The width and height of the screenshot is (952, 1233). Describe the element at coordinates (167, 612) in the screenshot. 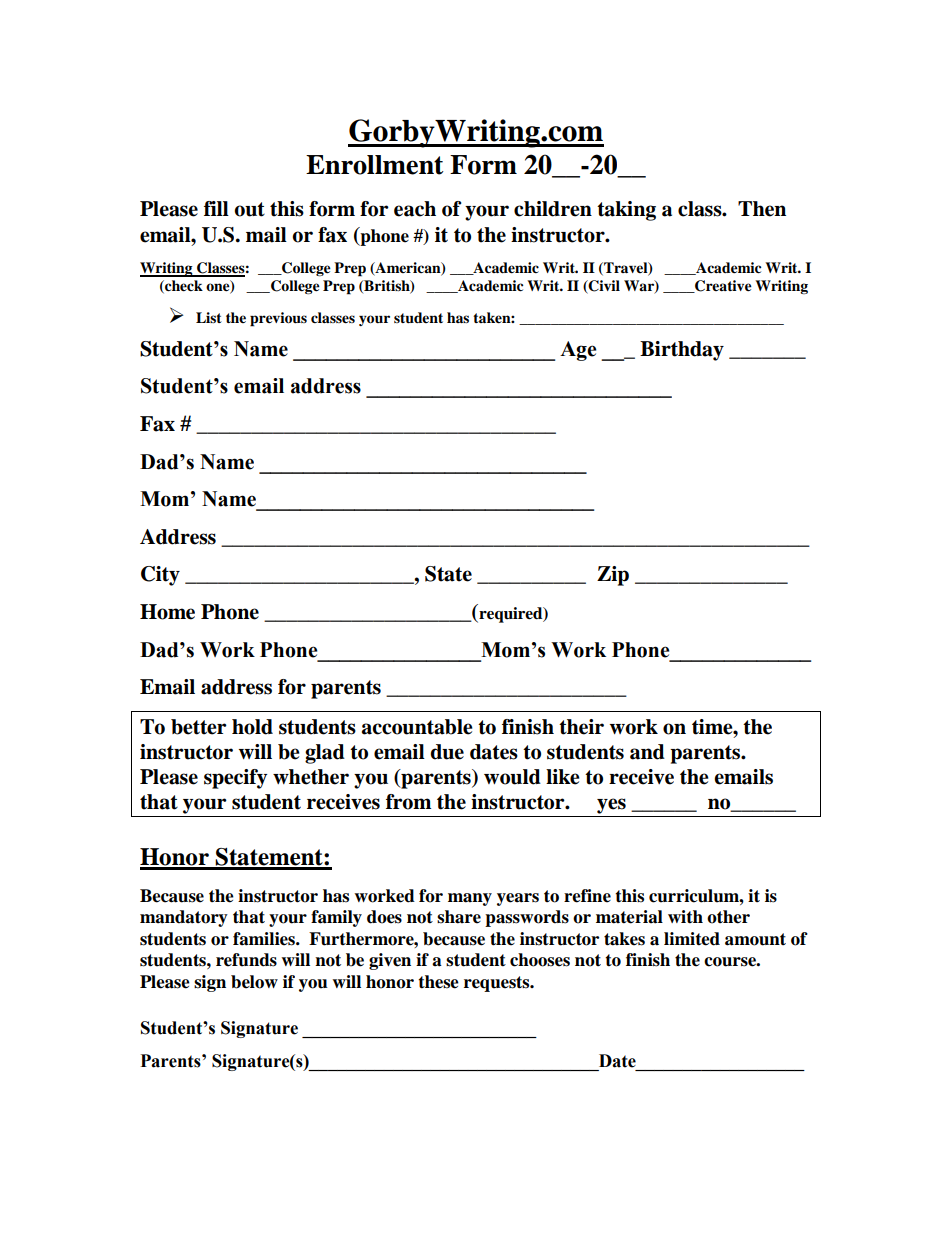

I see `Home` at that location.
